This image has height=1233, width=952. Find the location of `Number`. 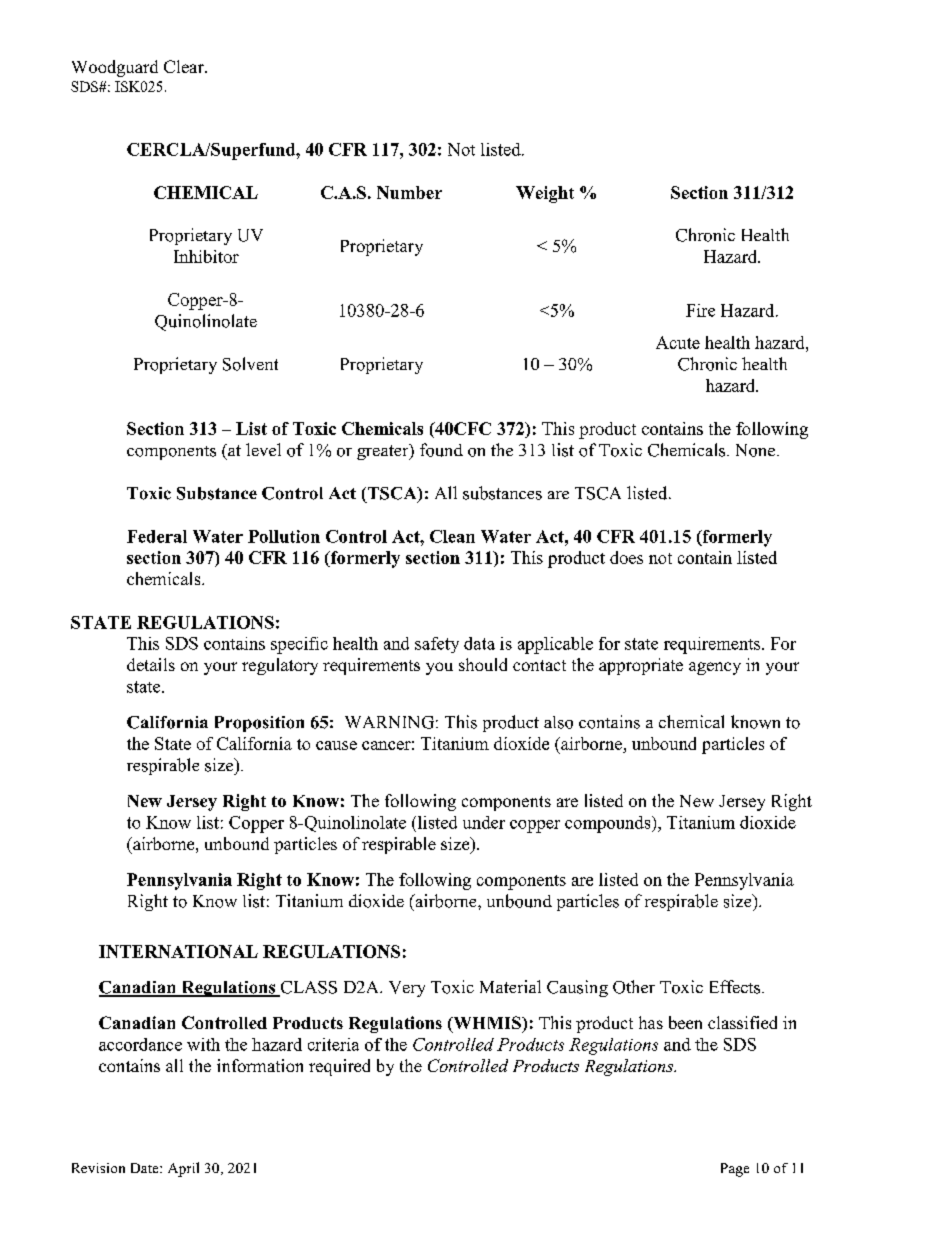

Number is located at coordinates (409, 192).
